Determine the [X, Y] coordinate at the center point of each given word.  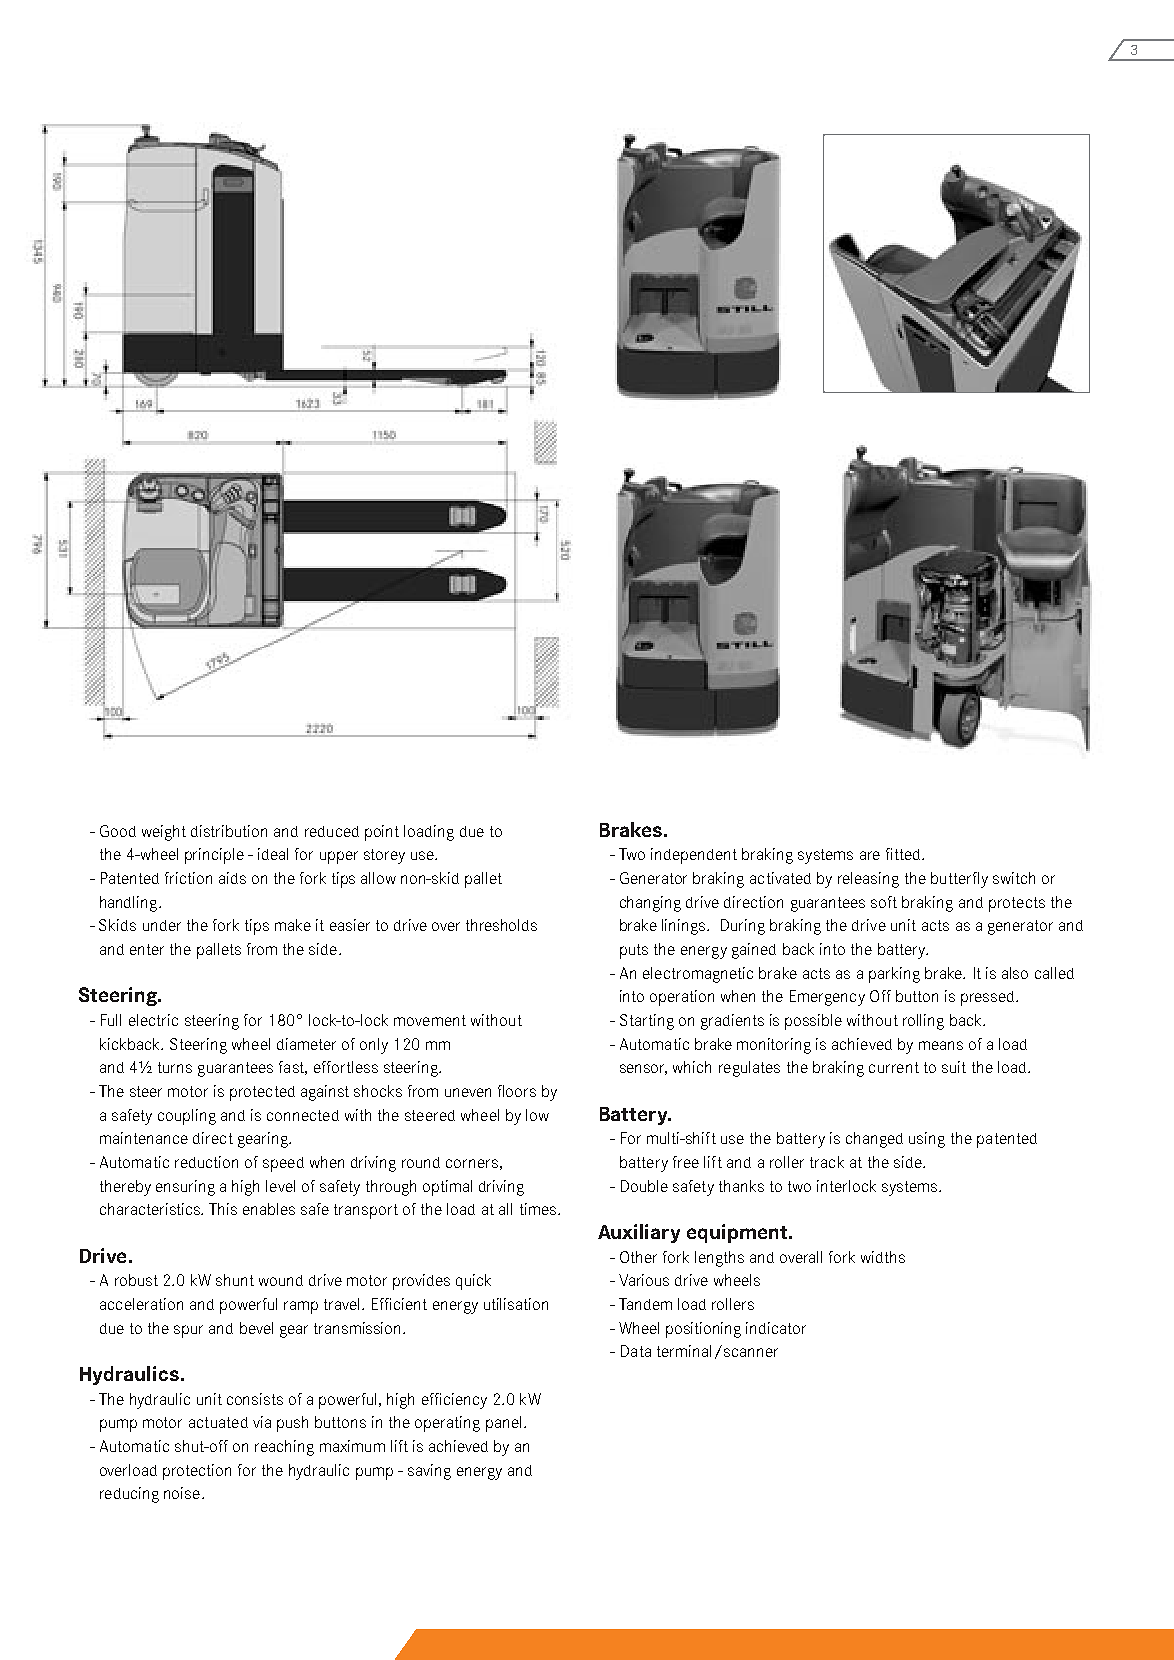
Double [644, 1186]
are [870, 855]
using [927, 1140]
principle [214, 856]
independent [694, 856]
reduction [206, 1162]
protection [197, 1472]
